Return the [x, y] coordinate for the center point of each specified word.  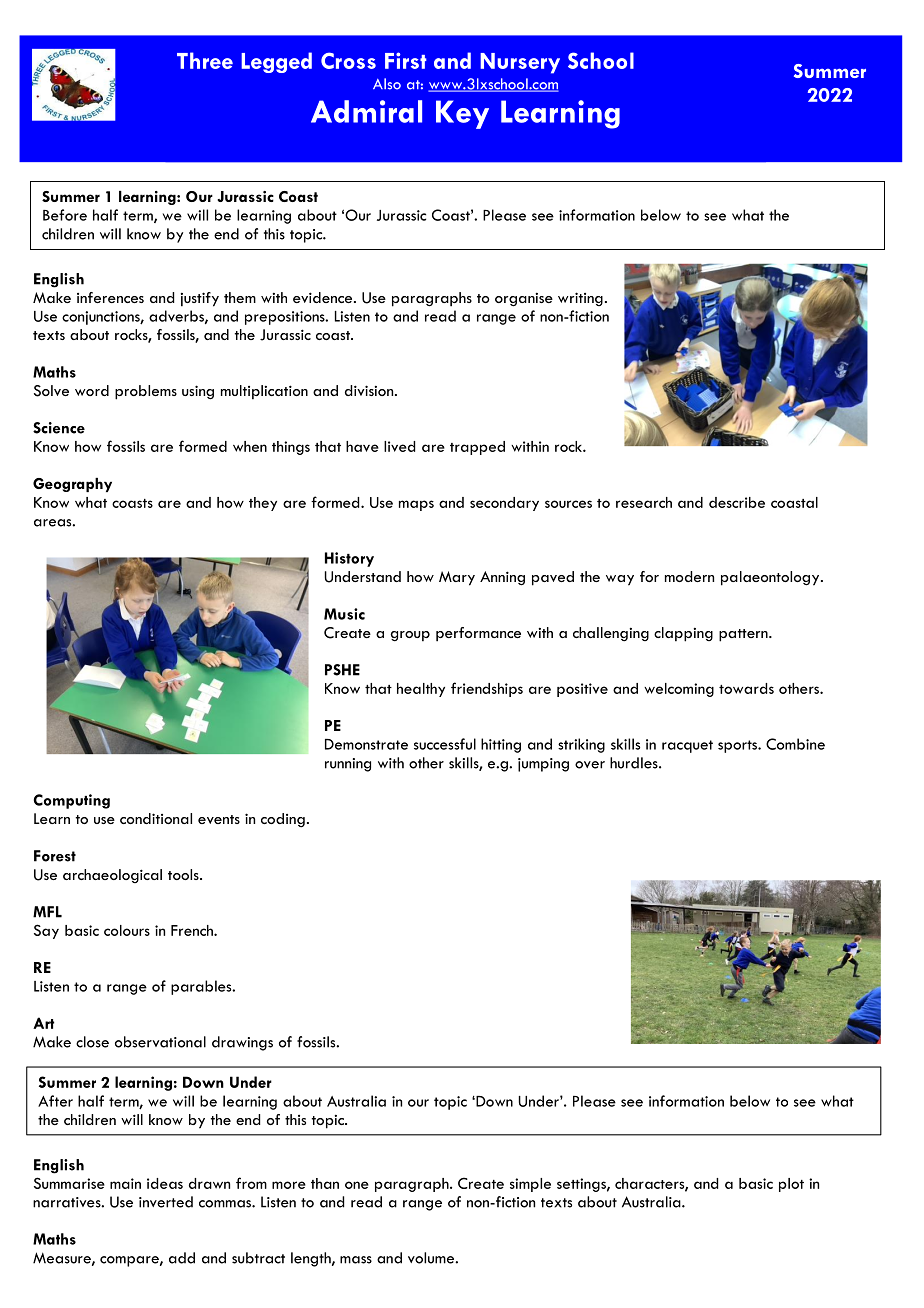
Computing [72, 801]
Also [387, 84]
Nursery [520, 63]
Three [205, 60]
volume [432, 1258]
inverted [166, 1202]
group [410, 636]
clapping [683, 634]
